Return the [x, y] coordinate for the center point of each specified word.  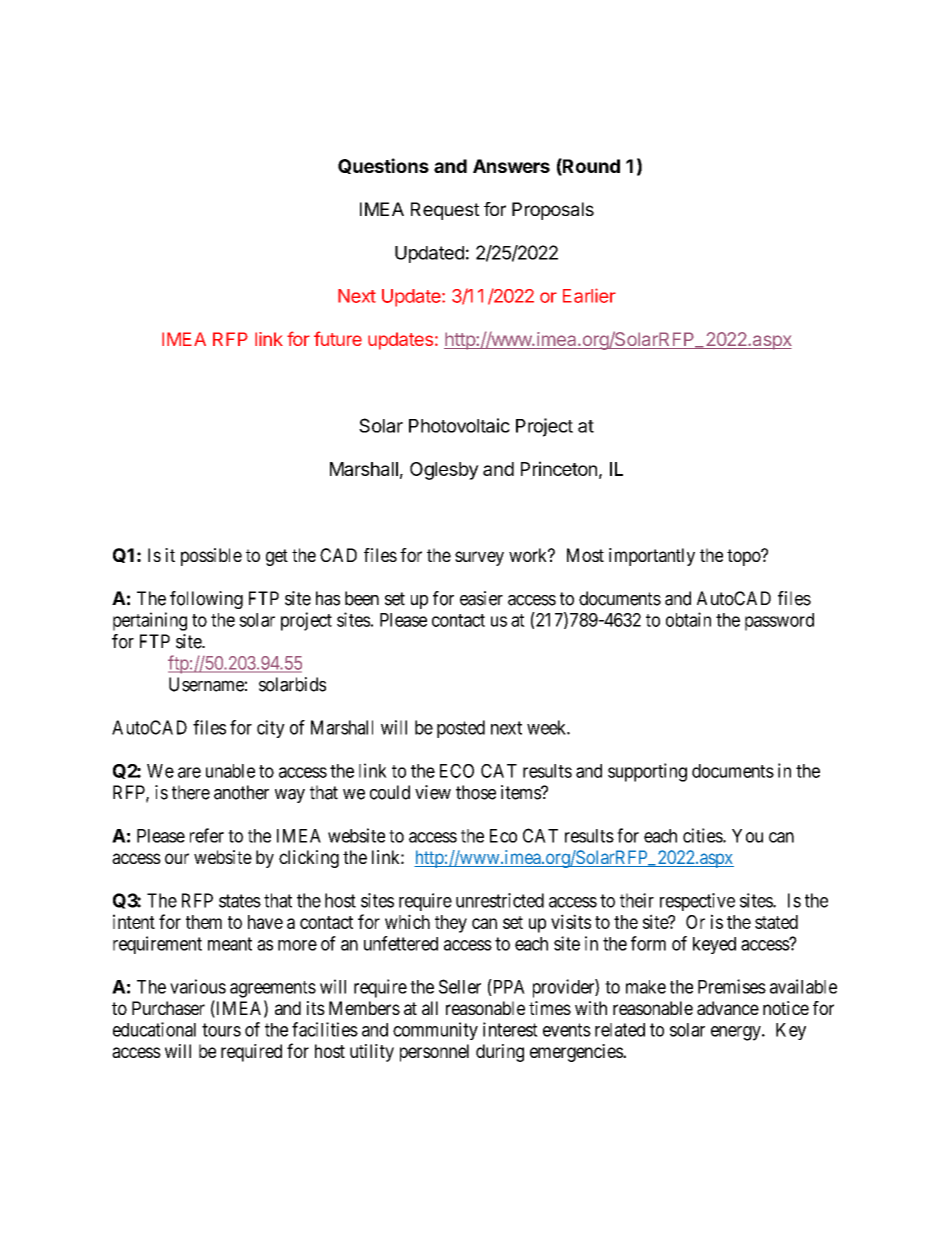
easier [481, 598]
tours [221, 1030]
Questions [383, 166]
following [206, 600]
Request [445, 211]
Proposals [553, 211]
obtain [688, 619]
